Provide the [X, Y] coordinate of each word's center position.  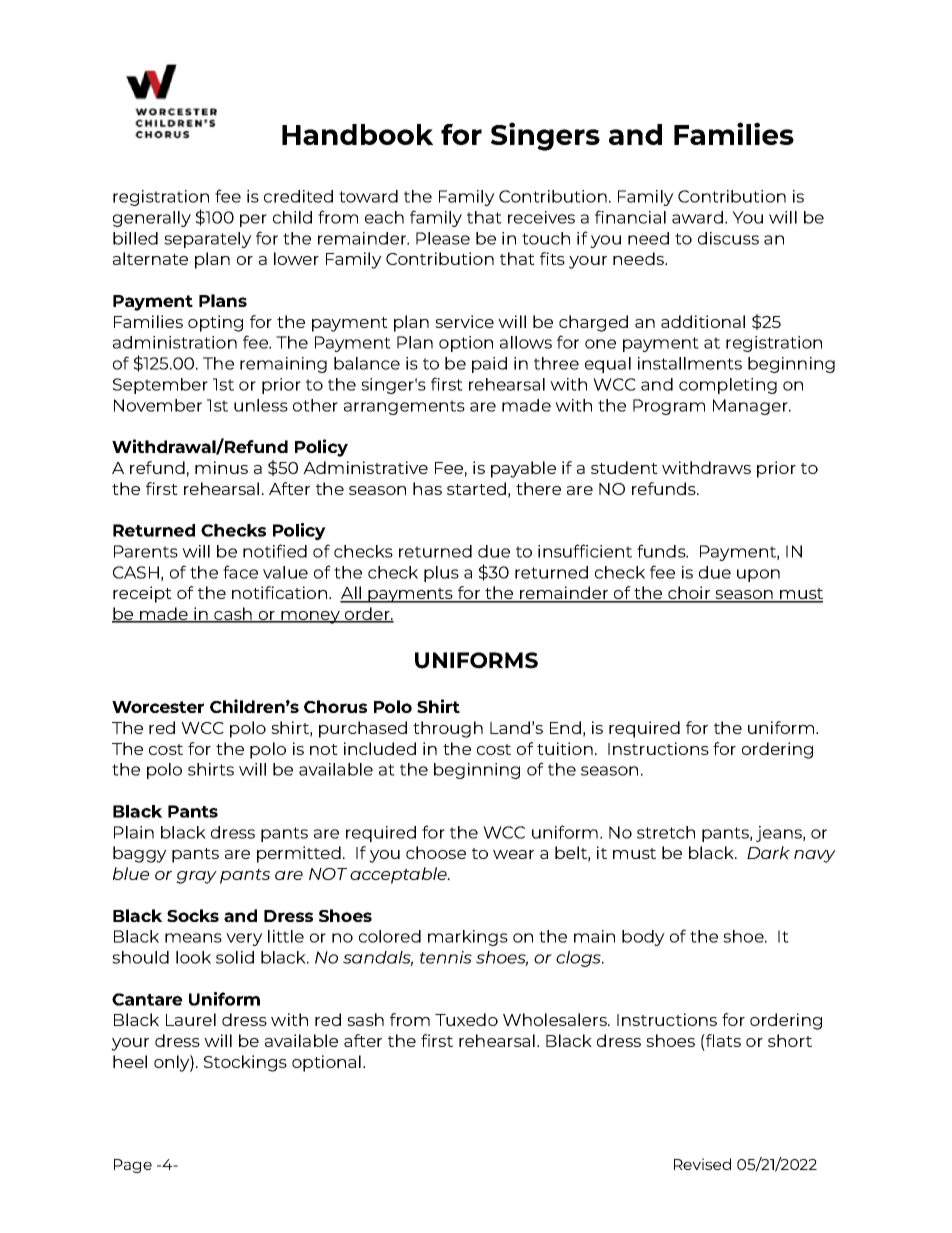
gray [196, 877]
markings [468, 938]
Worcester [158, 707]
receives [541, 217]
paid [489, 365]
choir [689, 594]
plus [441, 574]
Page [133, 1166]
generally [152, 219]
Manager [751, 407]
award [697, 217]
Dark [768, 852]
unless [261, 405]
